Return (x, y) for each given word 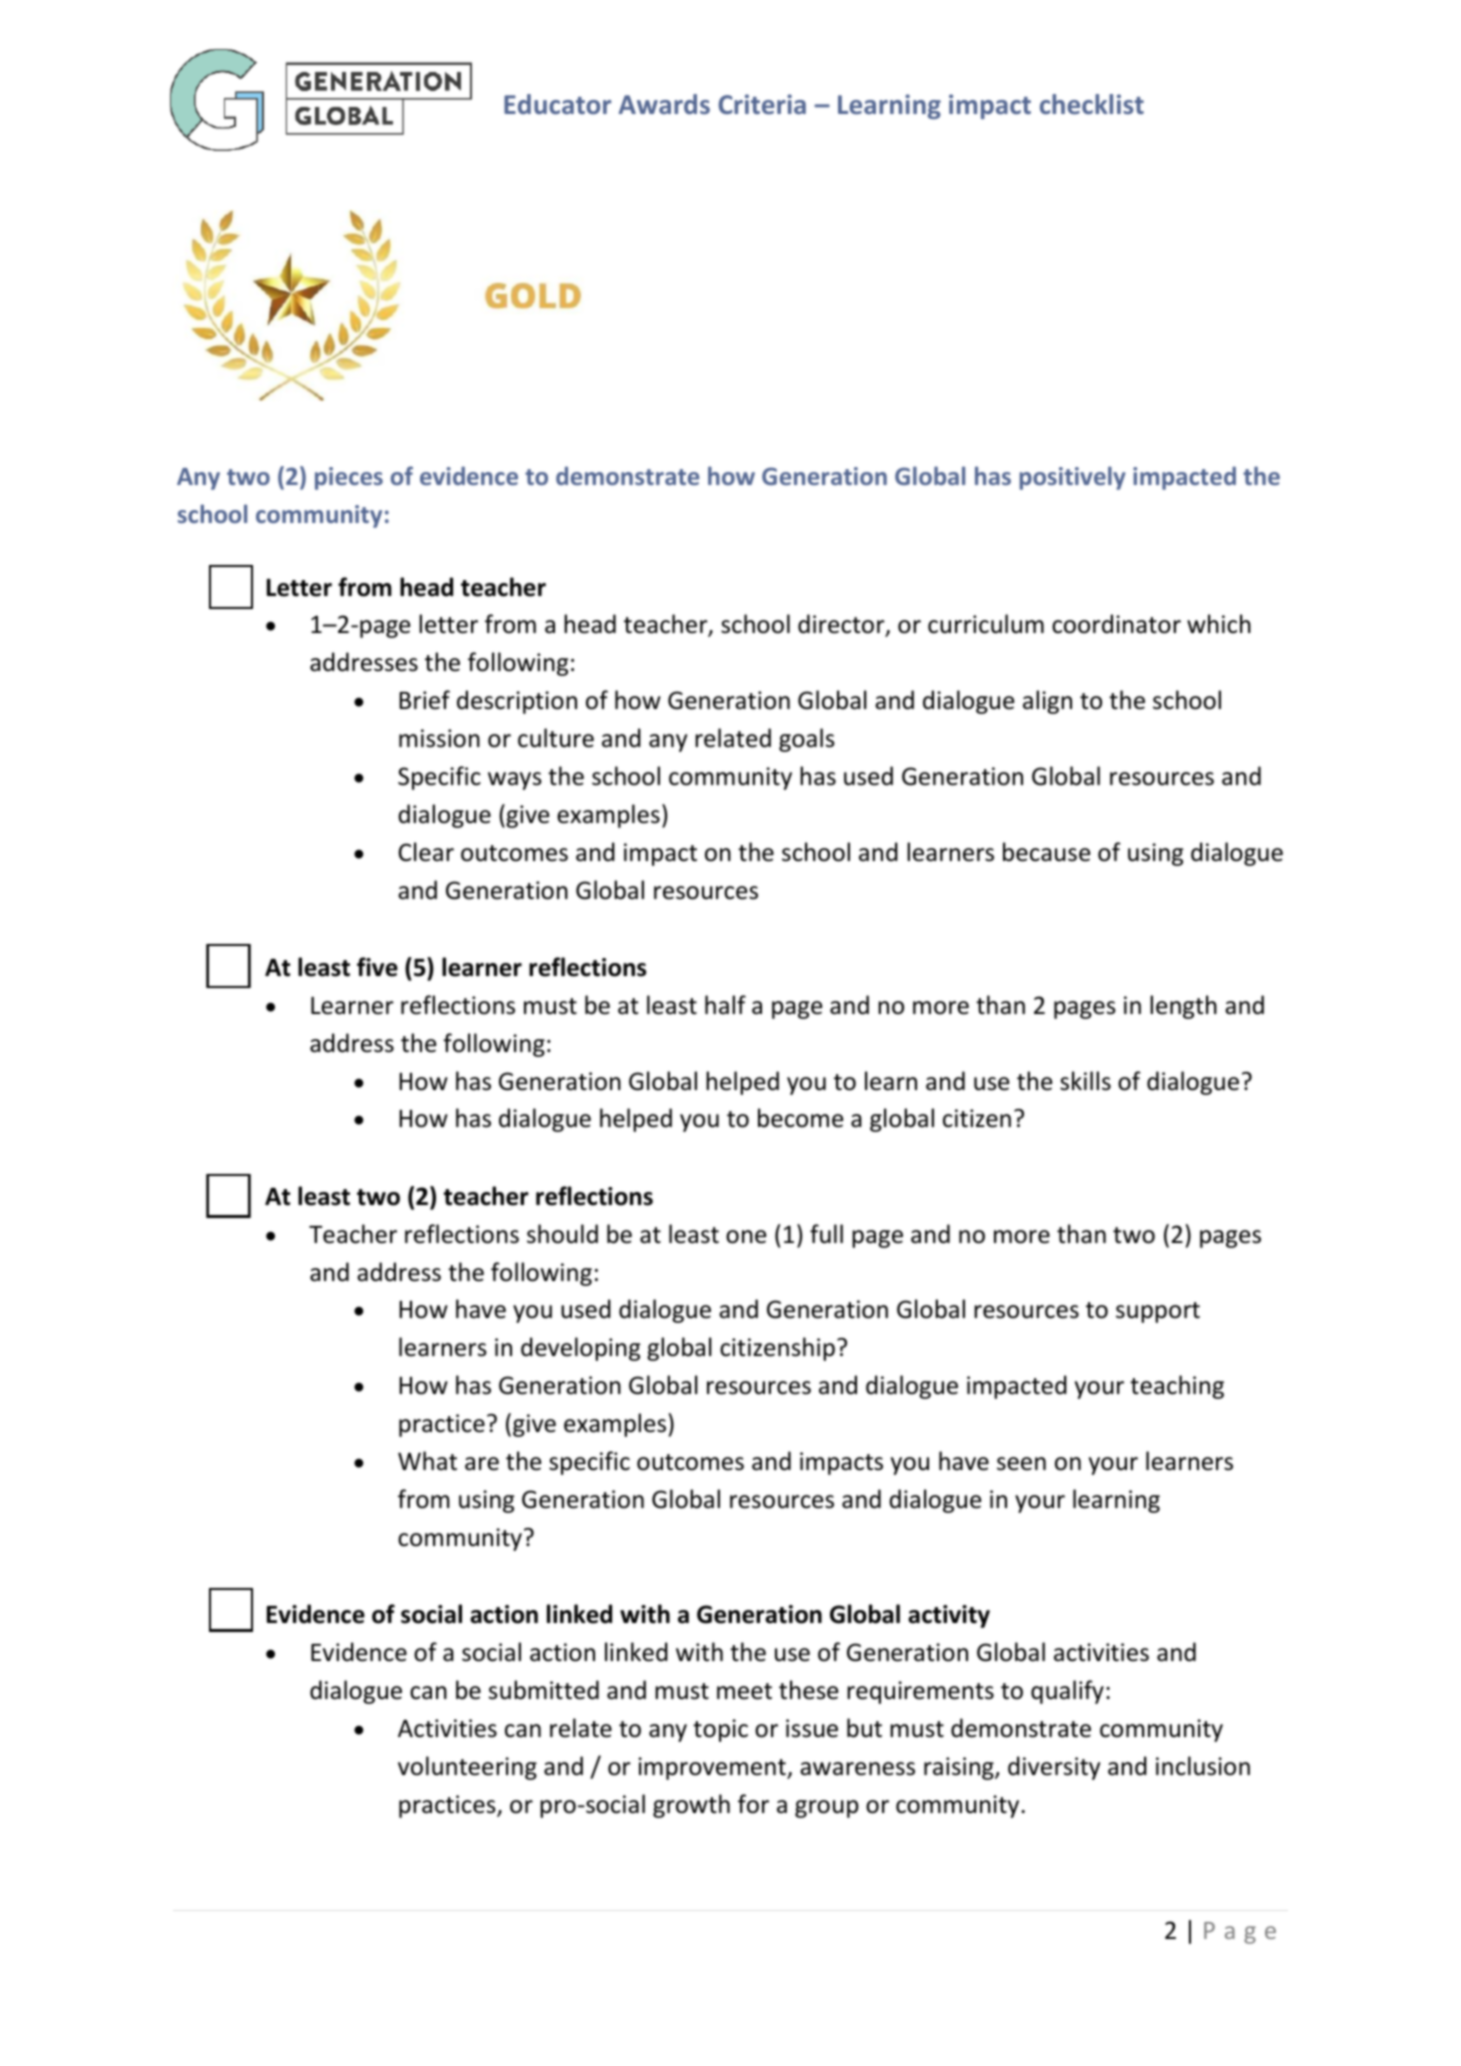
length (1183, 1007)
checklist (1092, 104)
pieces (349, 478)
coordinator (1116, 624)
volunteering (467, 1768)
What (427, 1461)
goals (807, 740)
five (377, 967)
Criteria (762, 104)
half (725, 1005)
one (746, 1237)
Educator (557, 104)
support (1158, 1312)
